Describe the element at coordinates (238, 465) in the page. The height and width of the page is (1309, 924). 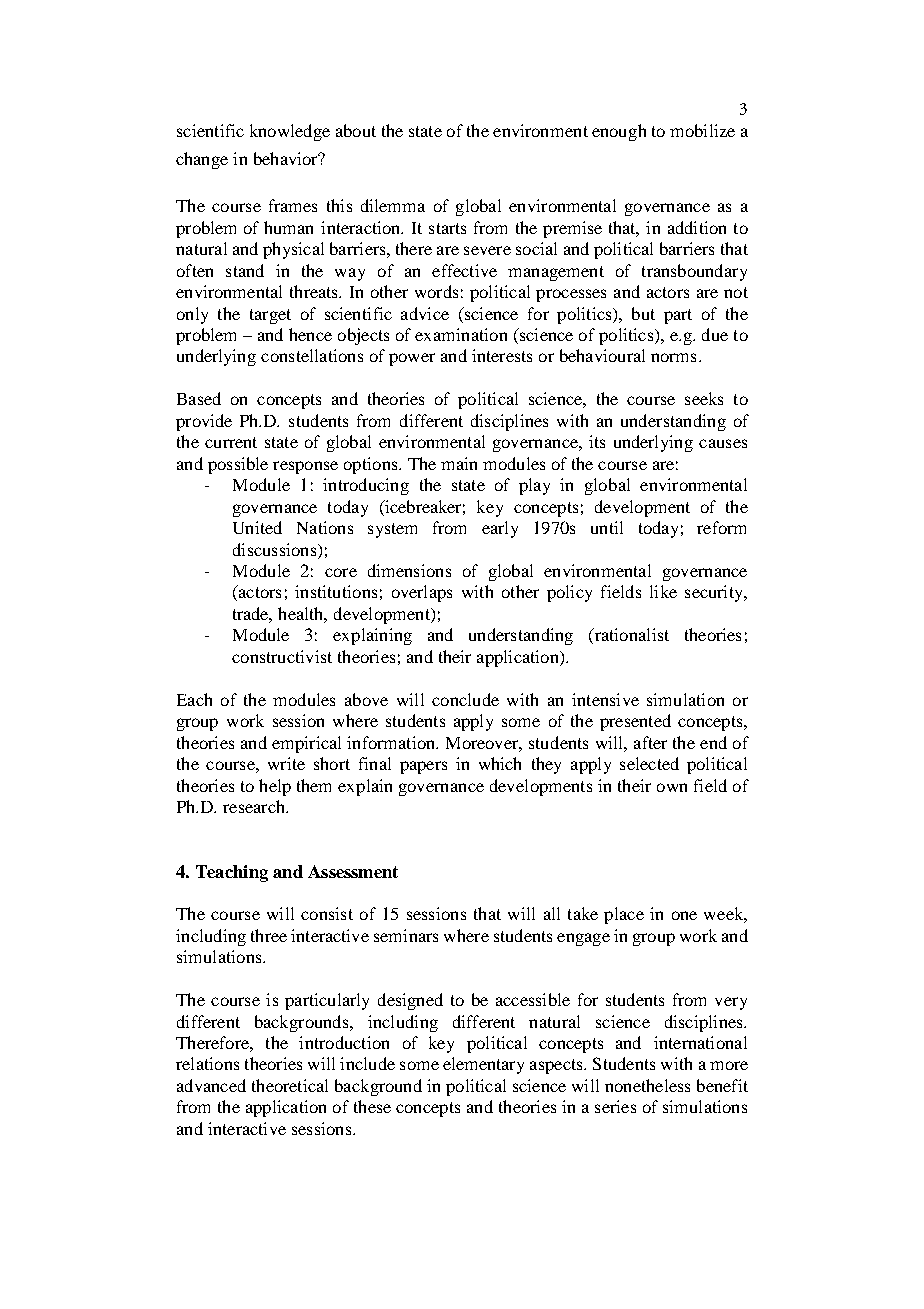
I see `possible` at that location.
